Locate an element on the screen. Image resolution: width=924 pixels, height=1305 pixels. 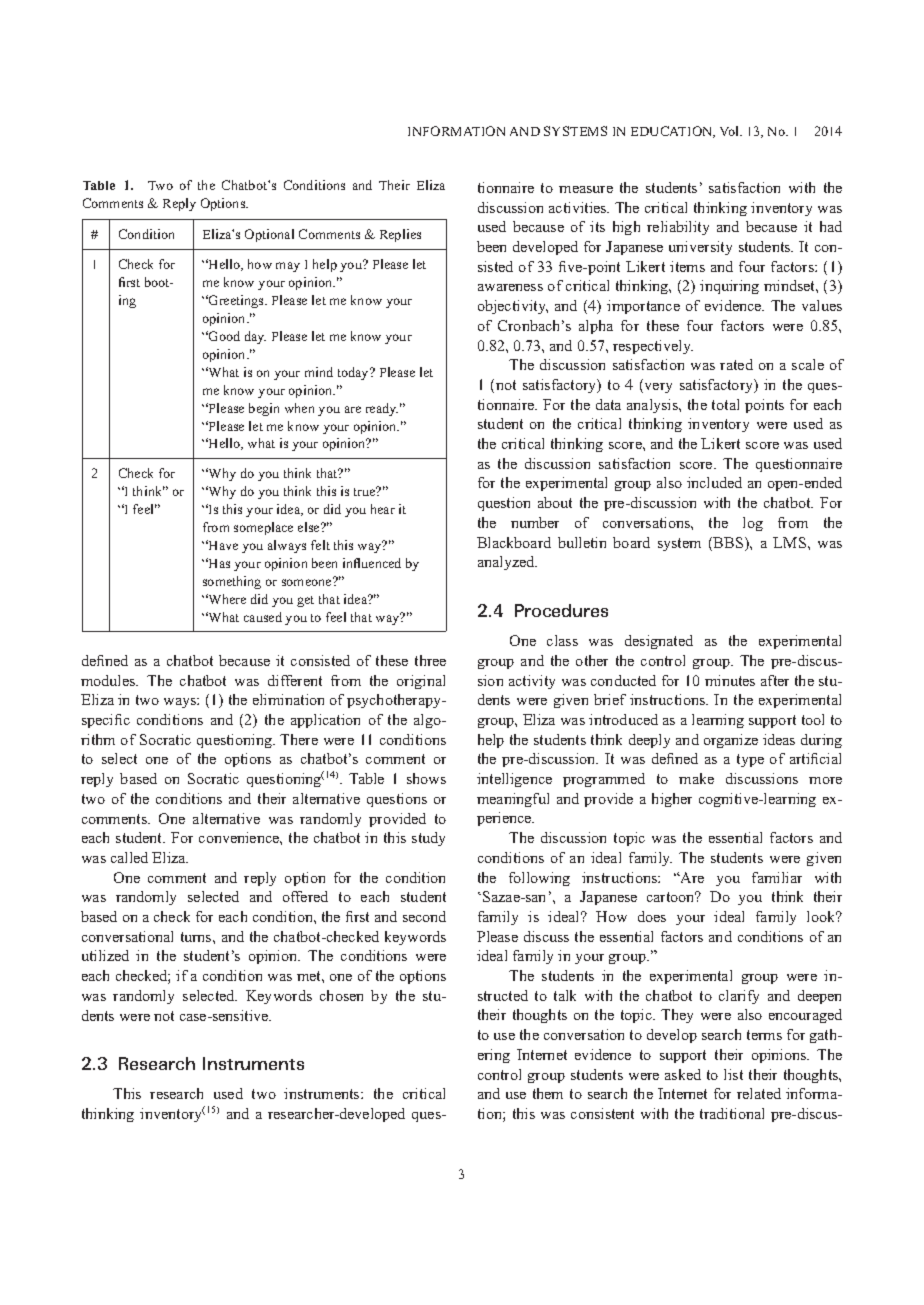
type is located at coordinates (750, 760).
